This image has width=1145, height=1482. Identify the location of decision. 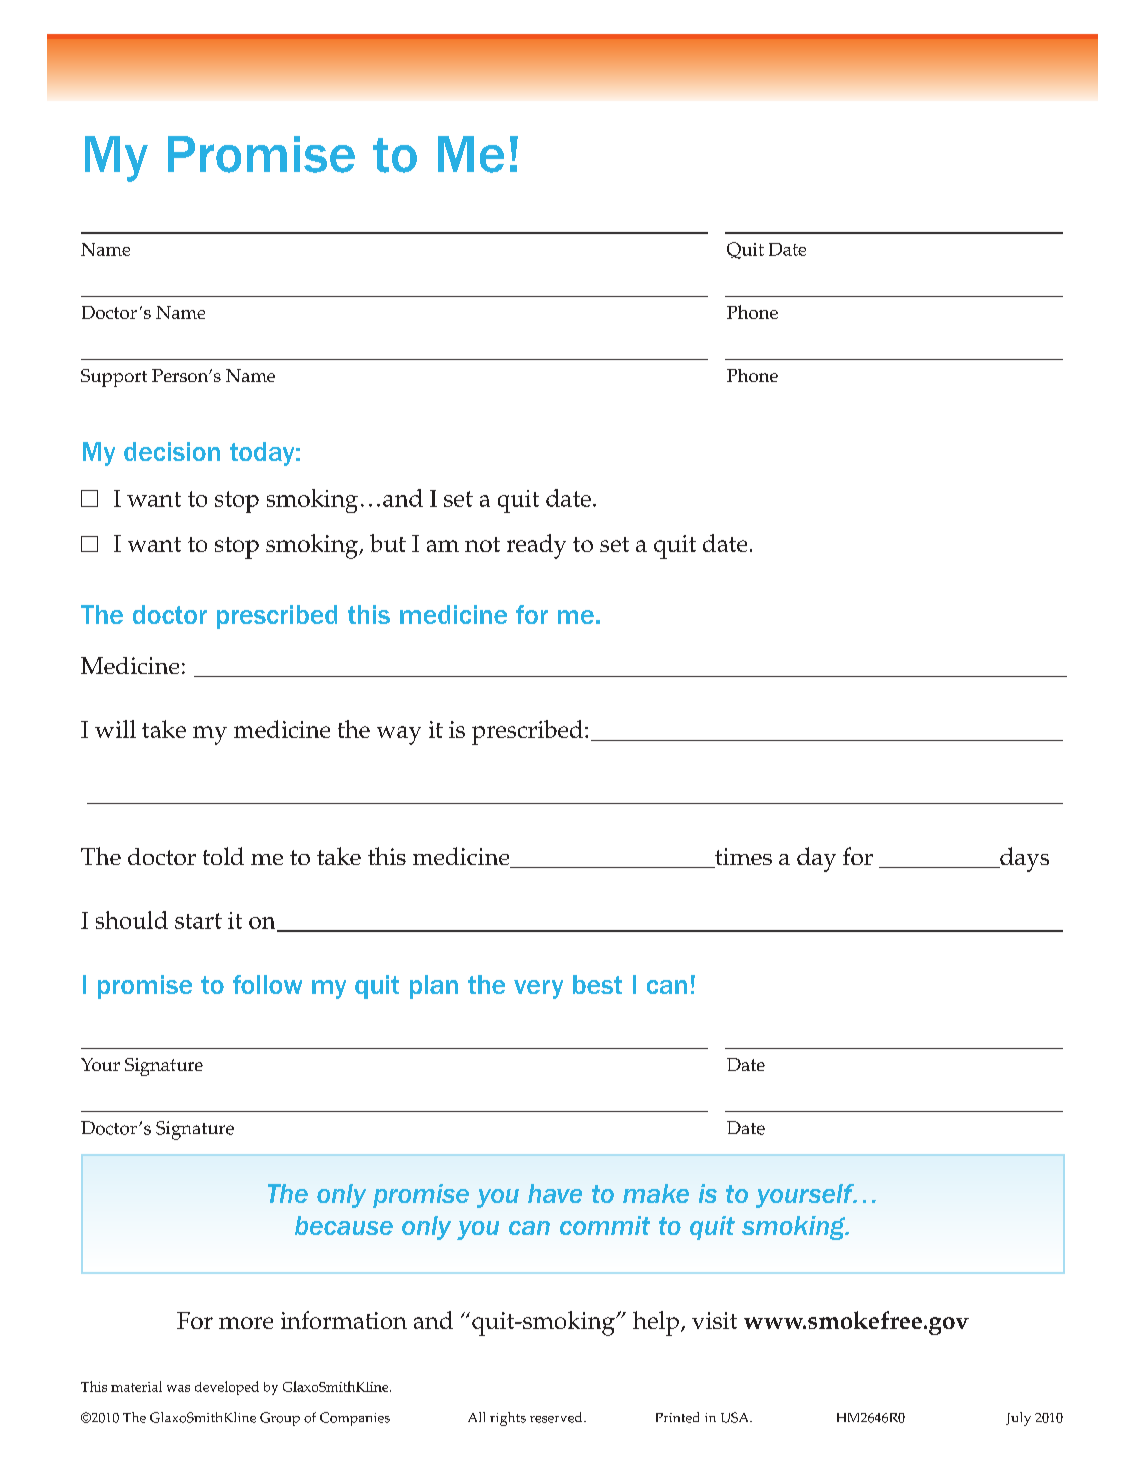
(172, 451).
